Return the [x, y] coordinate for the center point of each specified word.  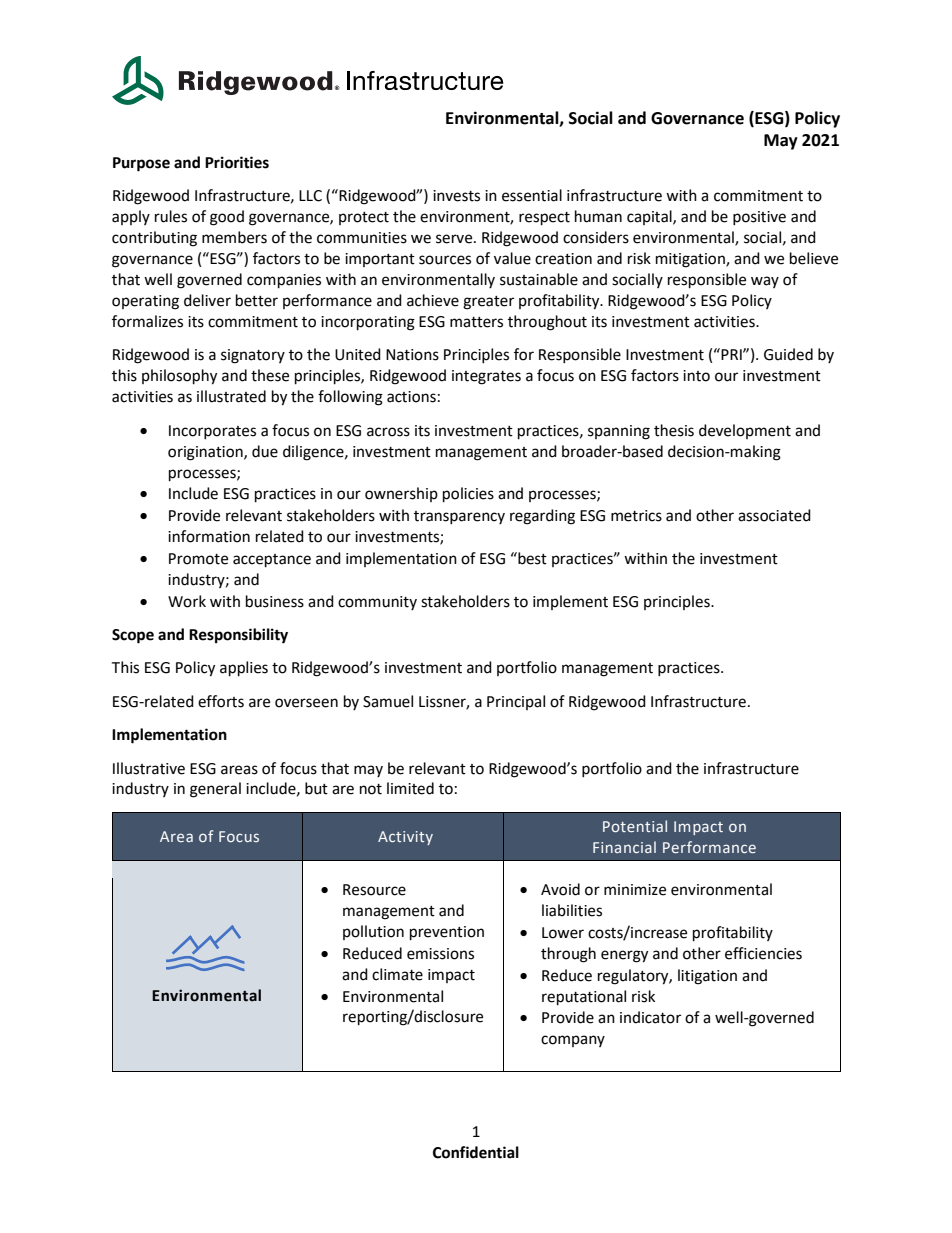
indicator [650, 1017]
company [573, 1041]
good [227, 218]
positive [759, 218]
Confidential [476, 1152]
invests [456, 196]
